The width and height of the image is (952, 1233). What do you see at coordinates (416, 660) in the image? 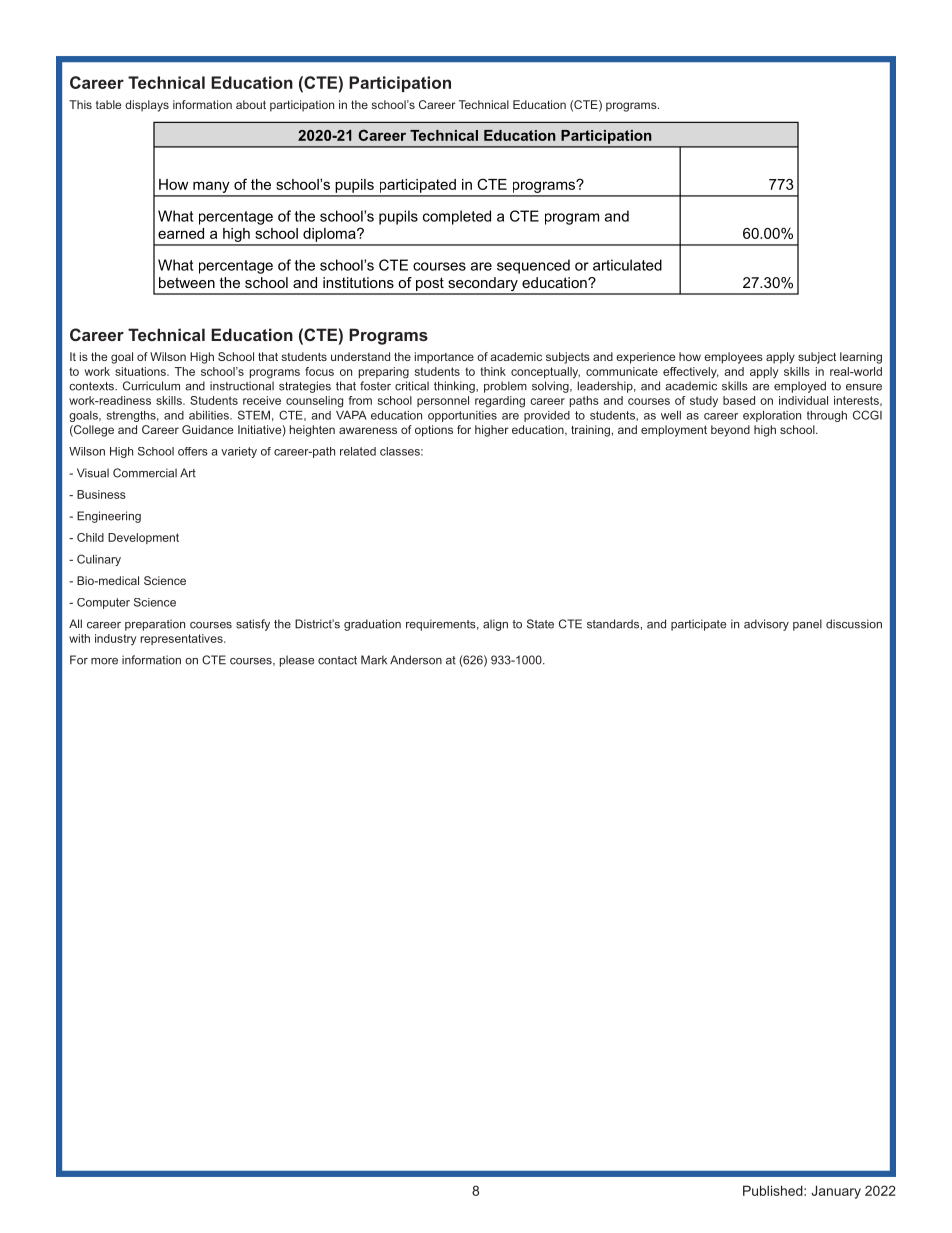
I see `Anderson` at bounding box center [416, 660].
